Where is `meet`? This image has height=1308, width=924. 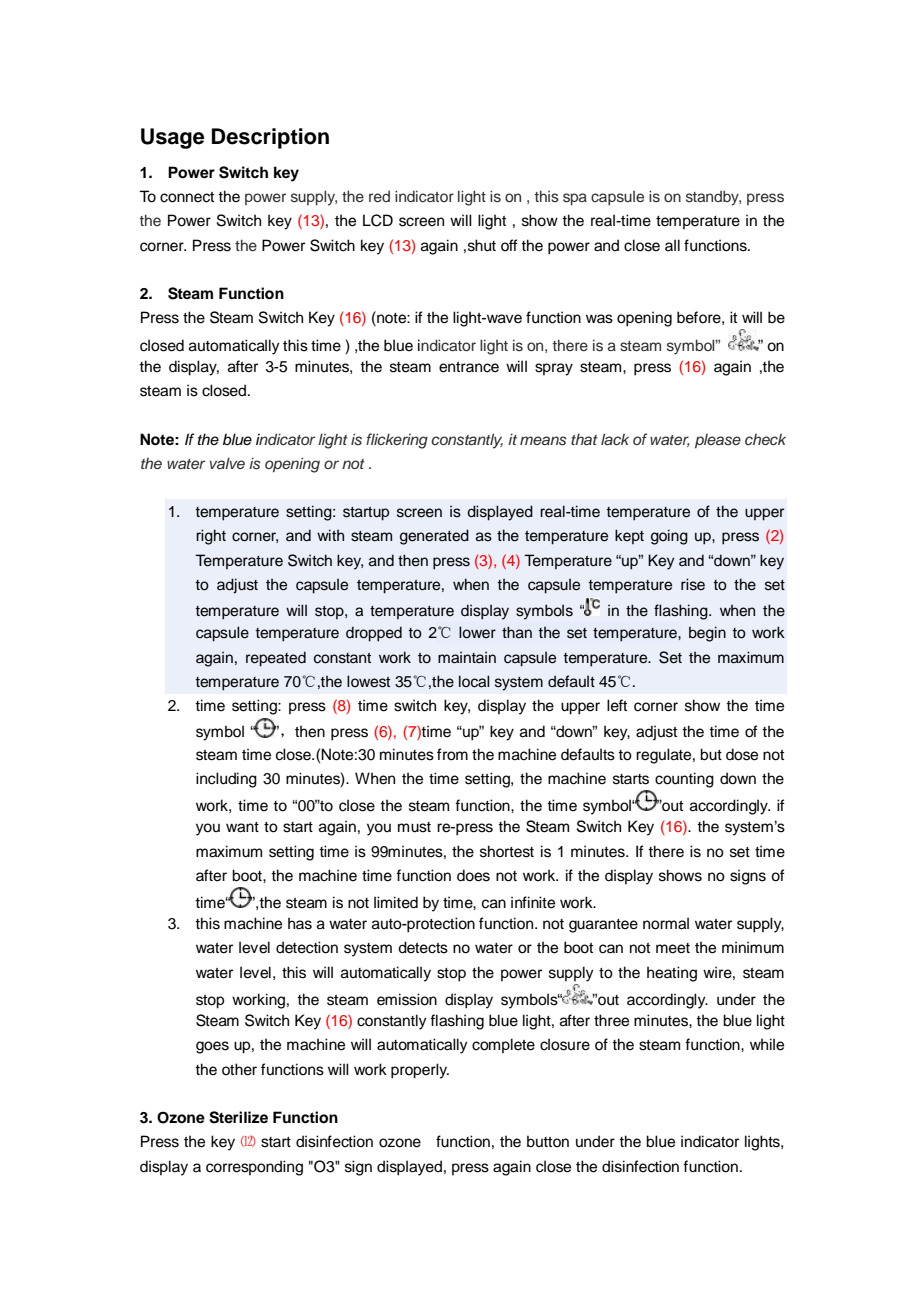
meet is located at coordinates (673, 948).
